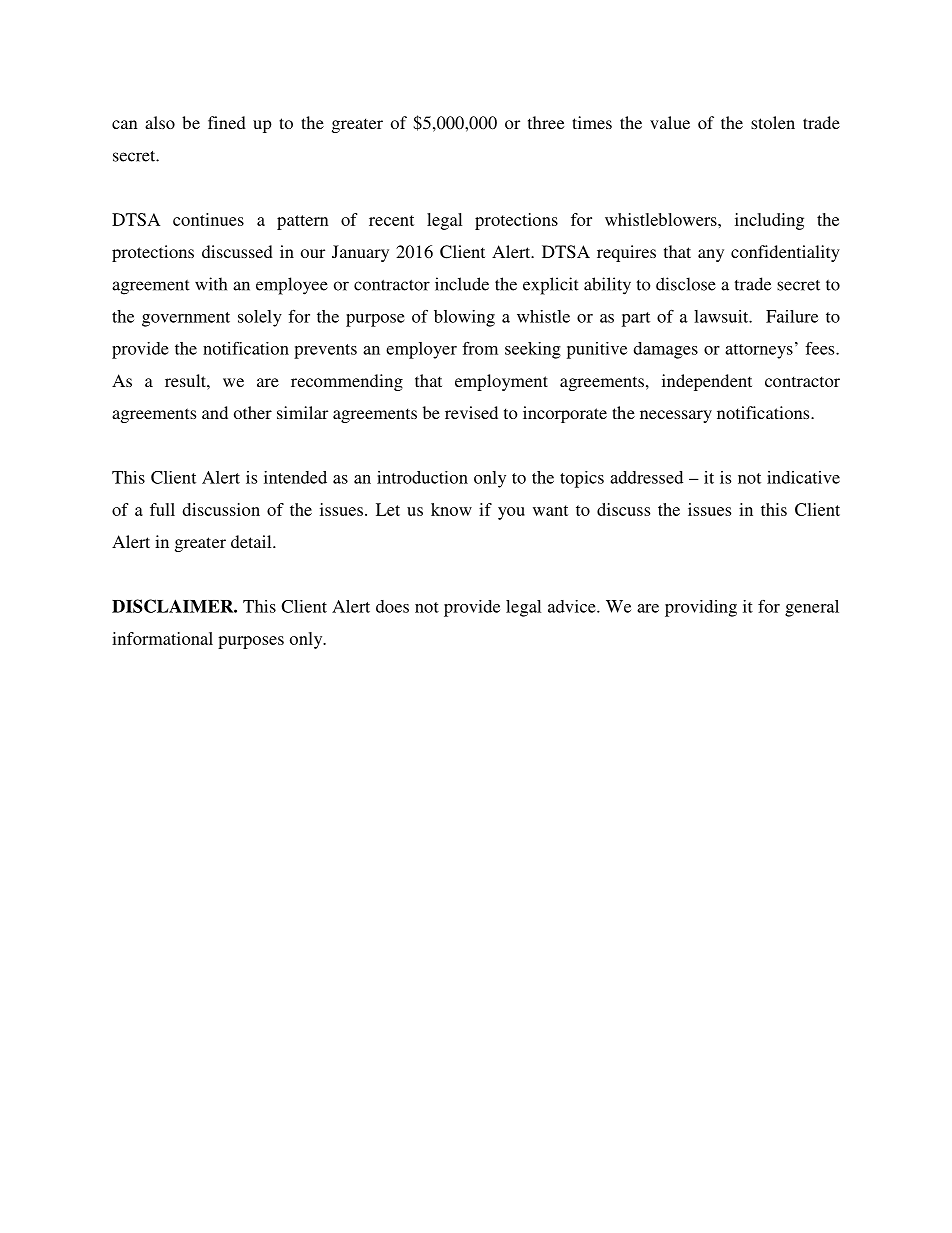 This document has height=1233, width=952. What do you see at coordinates (546, 122) in the document?
I see `three` at bounding box center [546, 122].
